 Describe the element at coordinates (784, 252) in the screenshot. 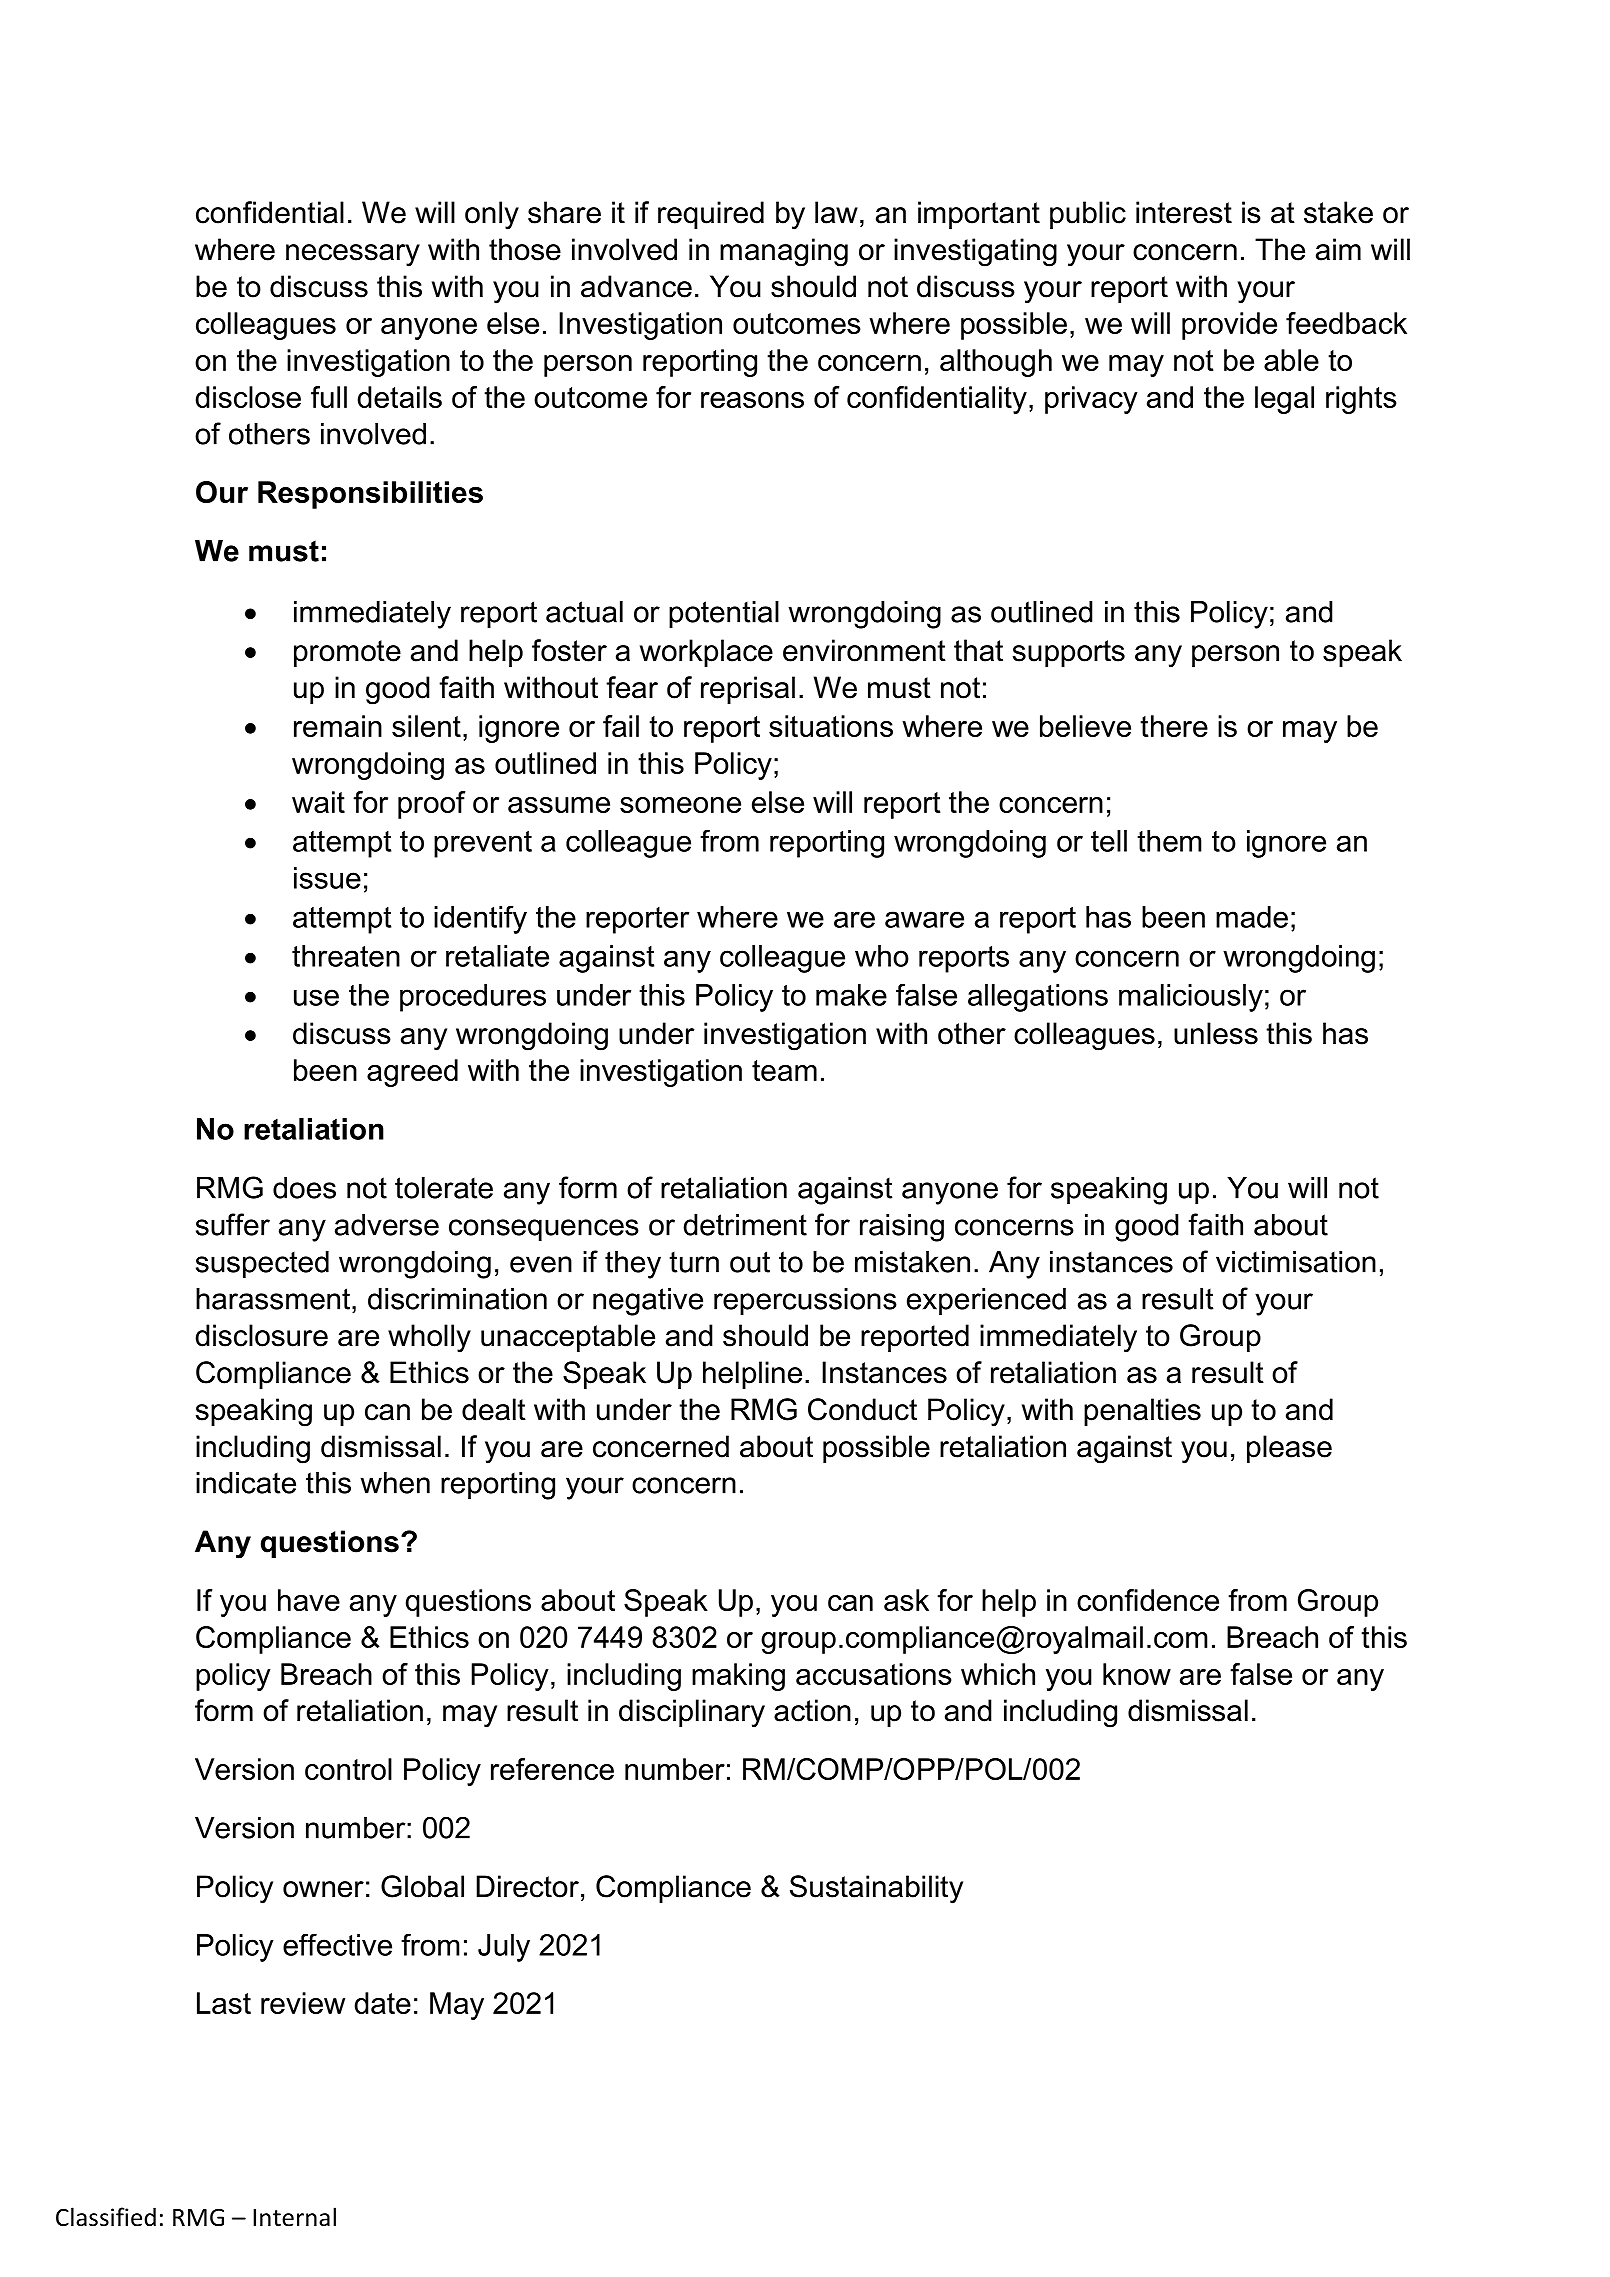

I see `managing` at that location.
